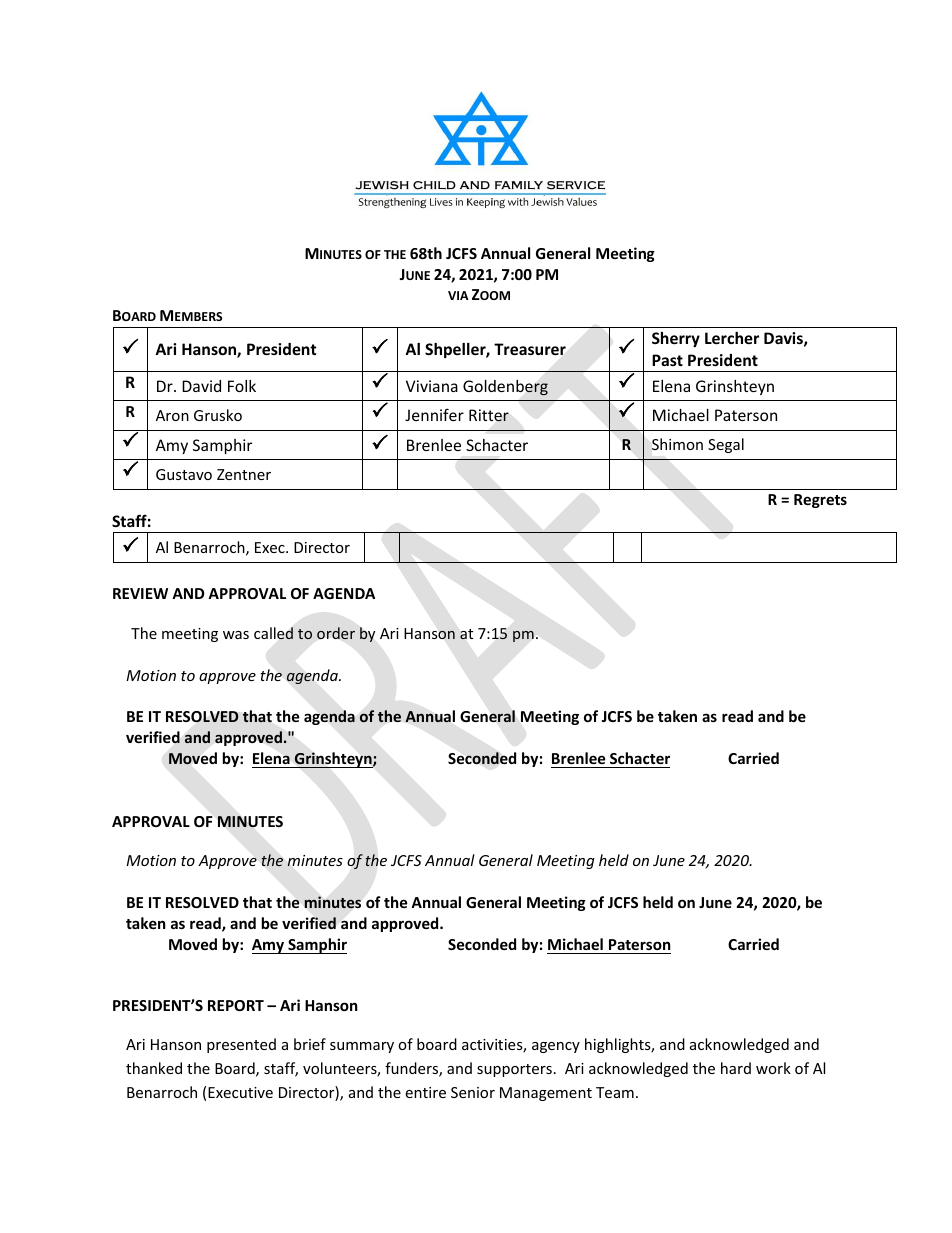  What do you see at coordinates (336, 633) in the page?
I see `order` at bounding box center [336, 633].
